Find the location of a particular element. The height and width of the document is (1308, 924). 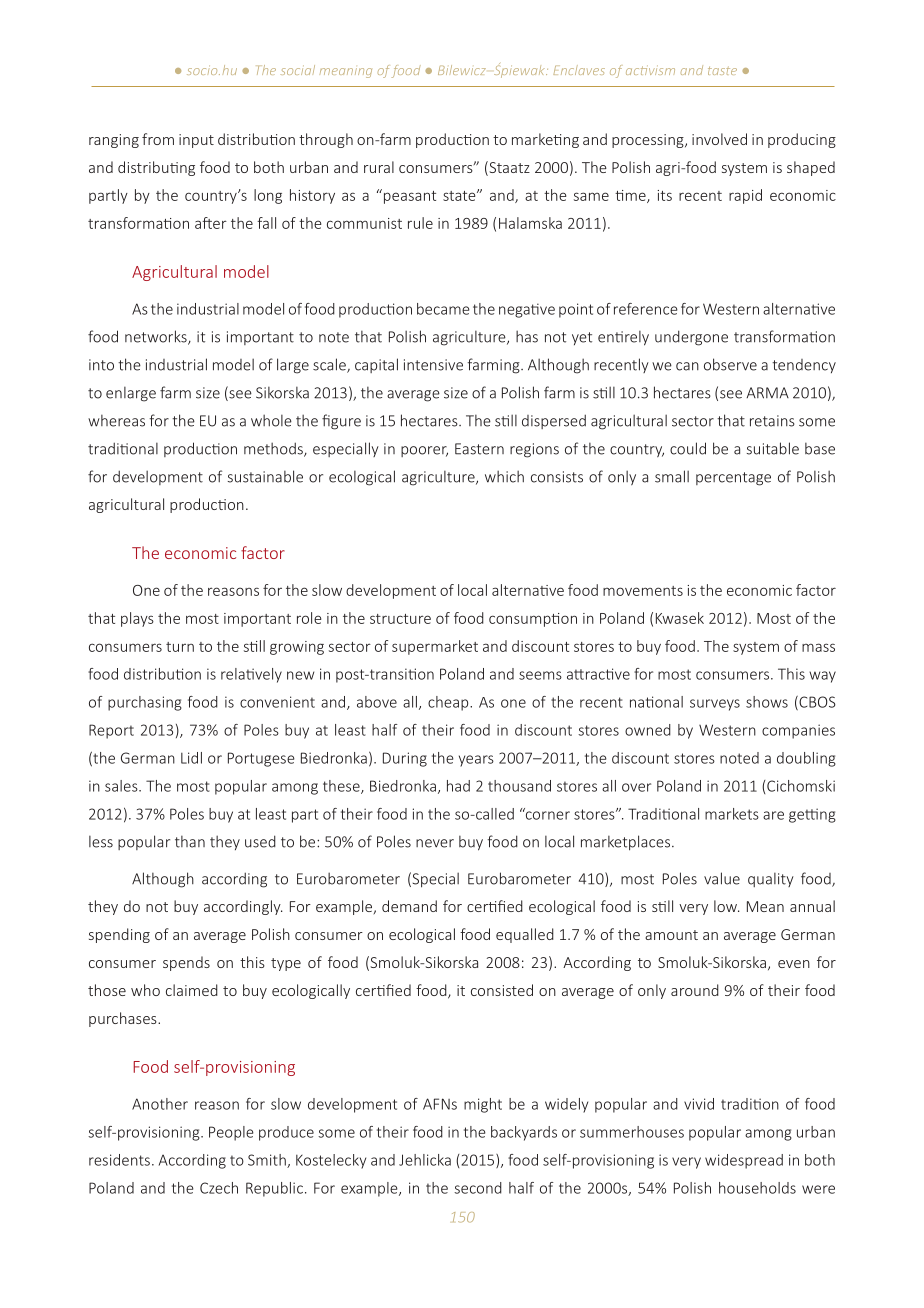

markets is located at coordinates (732, 814).
